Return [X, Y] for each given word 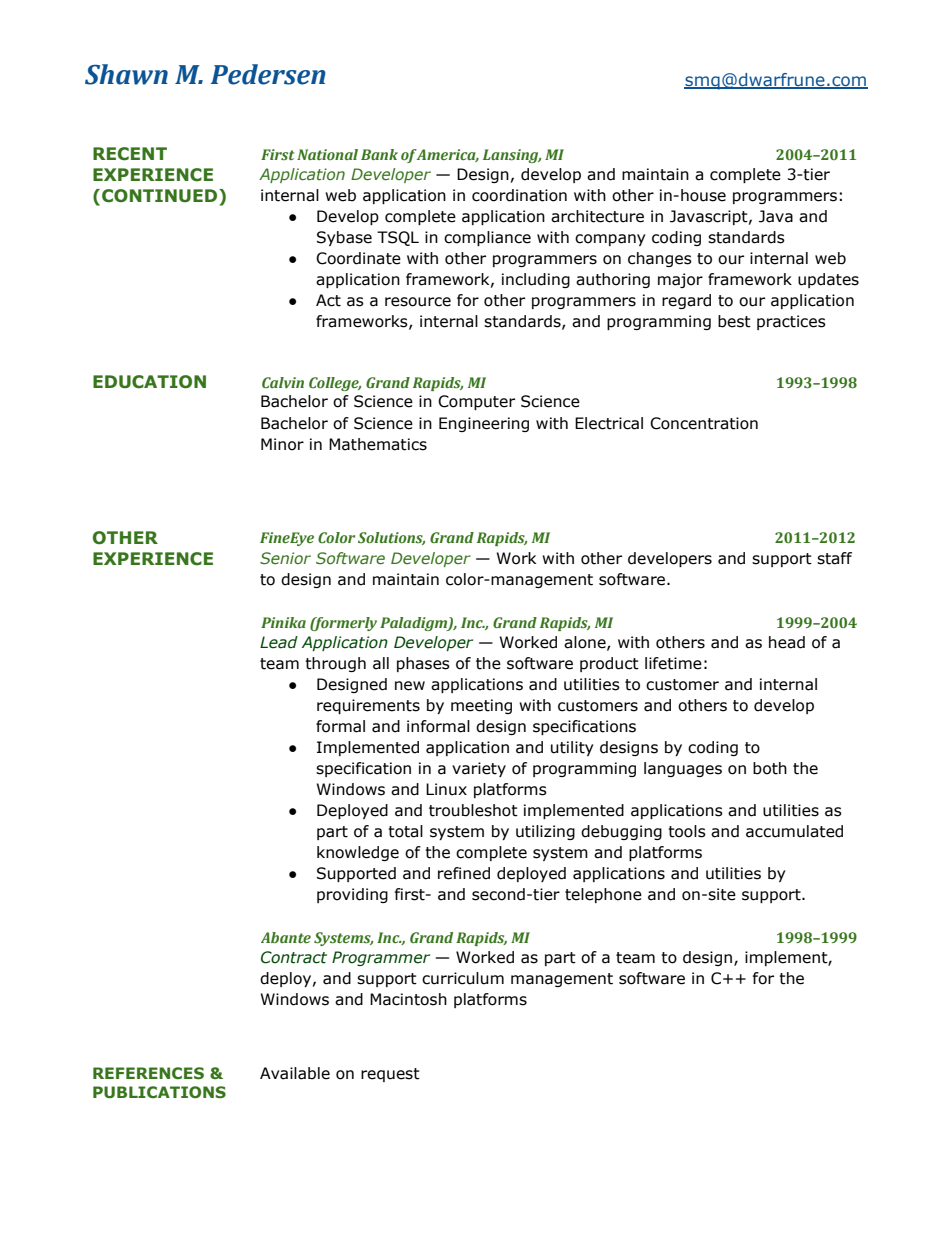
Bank [379, 154]
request [390, 1075]
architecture [597, 216]
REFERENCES [148, 1073]
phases [423, 664]
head [787, 642]
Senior [285, 558]
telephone [603, 895]
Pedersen [268, 74]
